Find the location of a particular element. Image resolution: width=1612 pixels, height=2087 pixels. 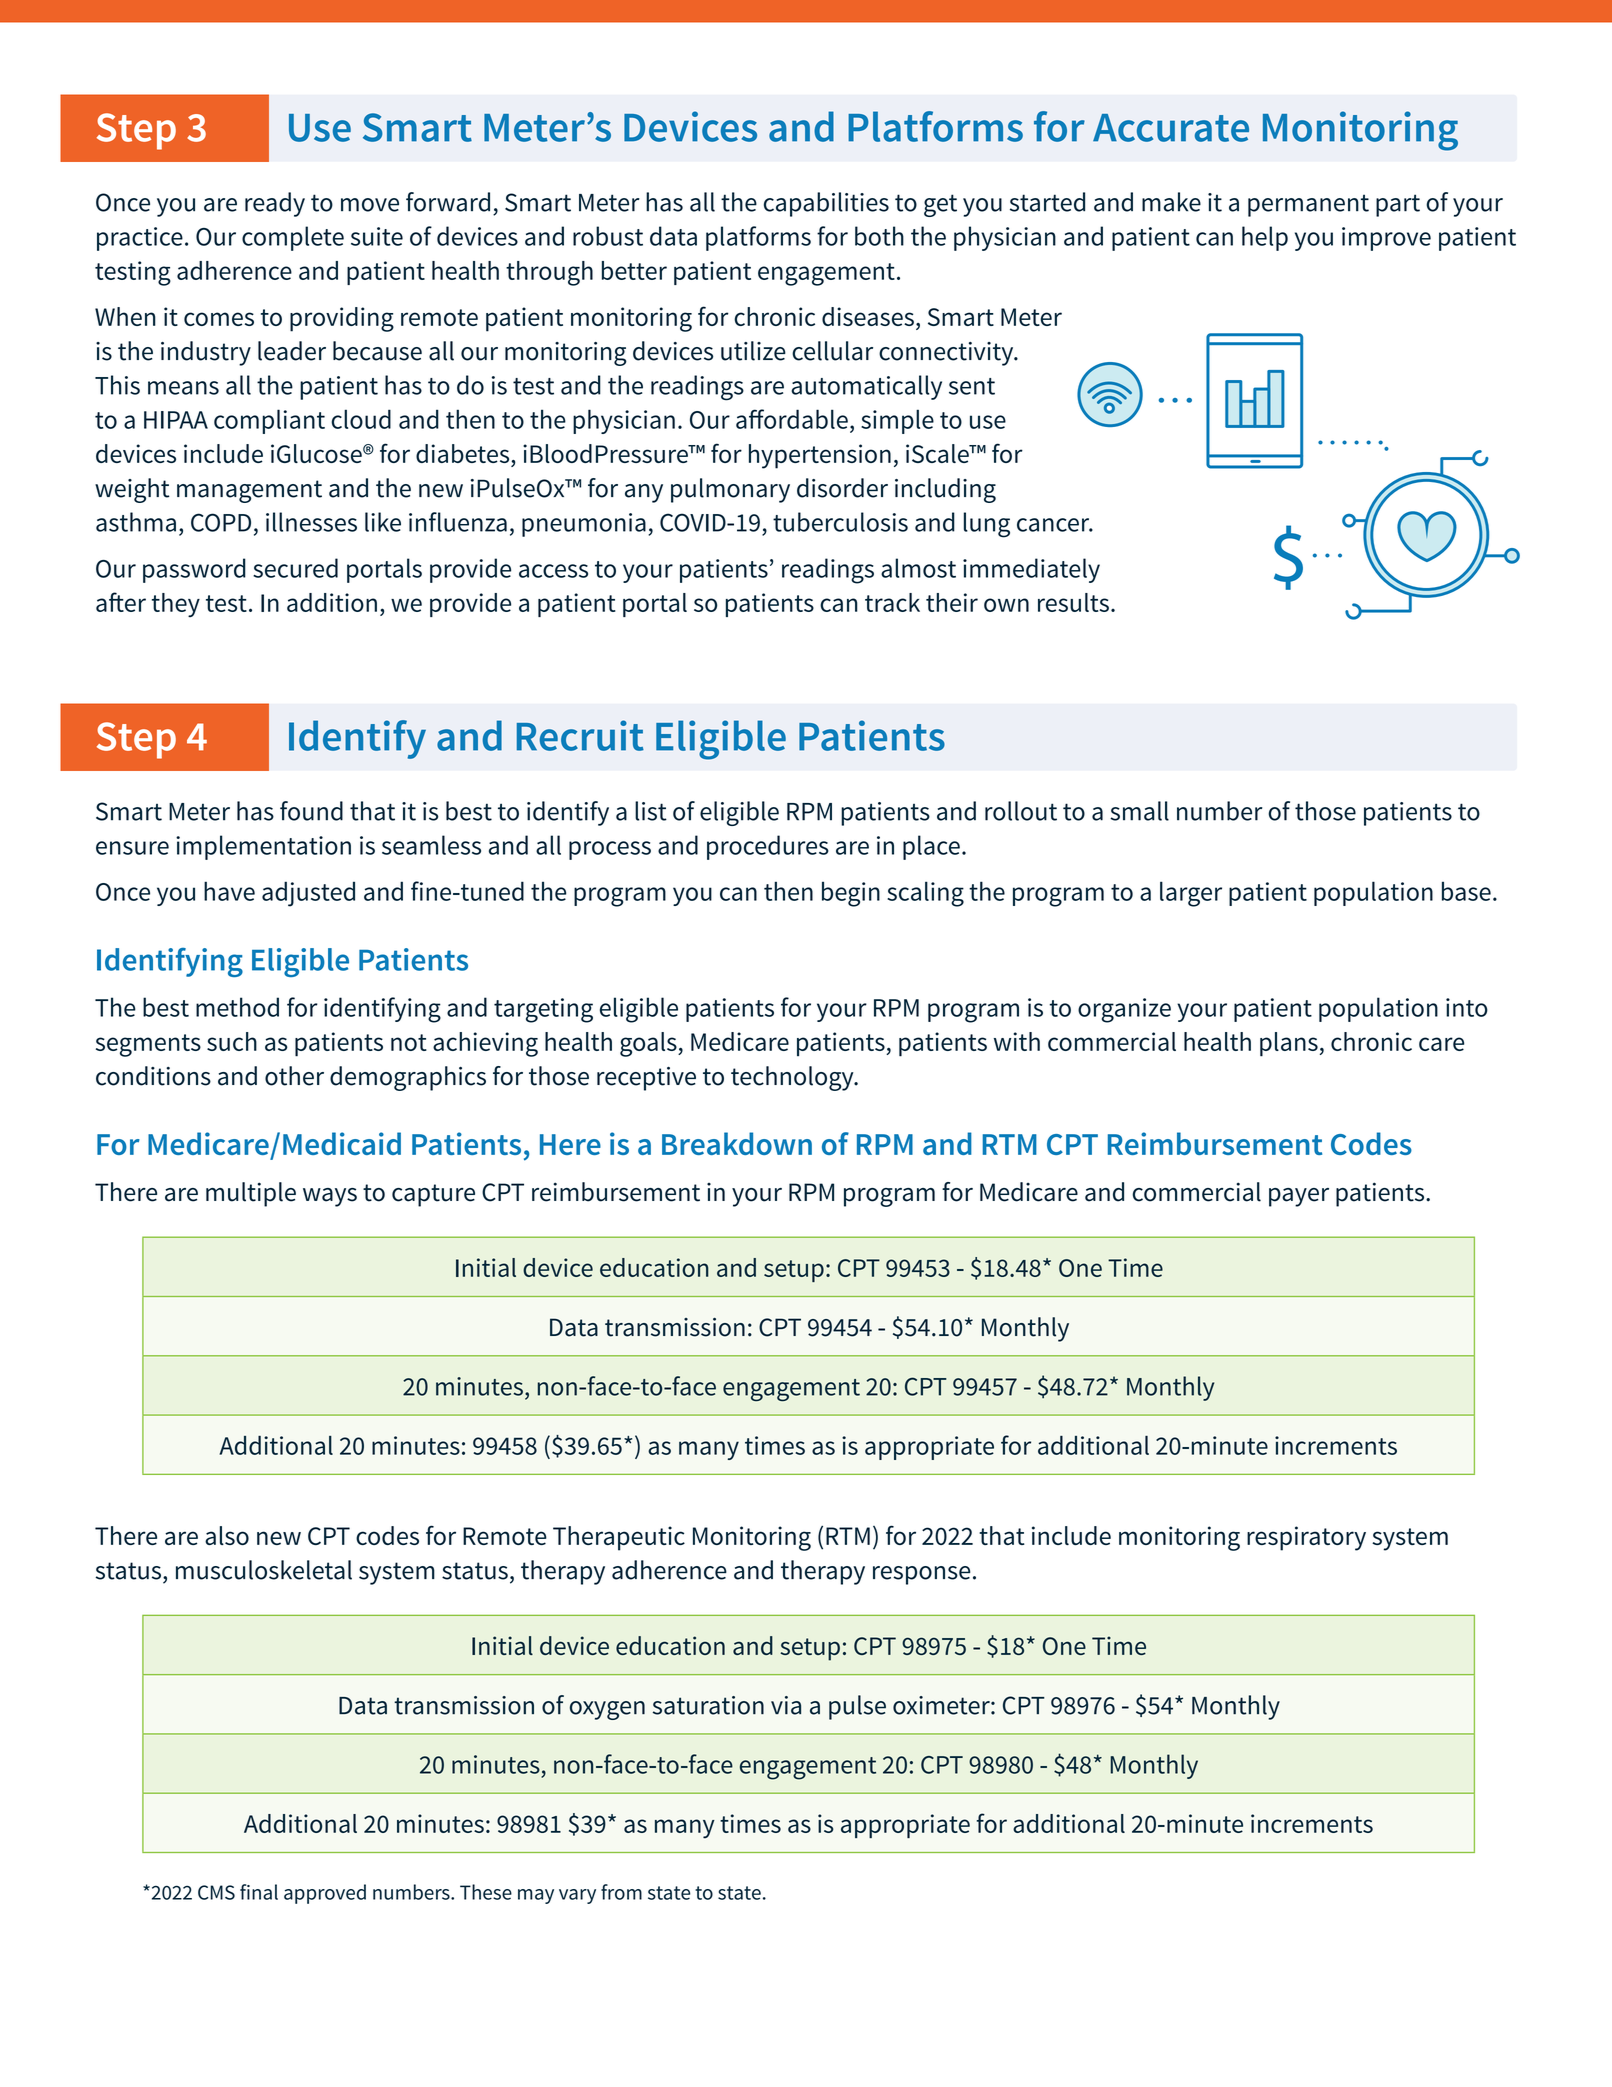

technology is located at coordinates (793, 1078).
